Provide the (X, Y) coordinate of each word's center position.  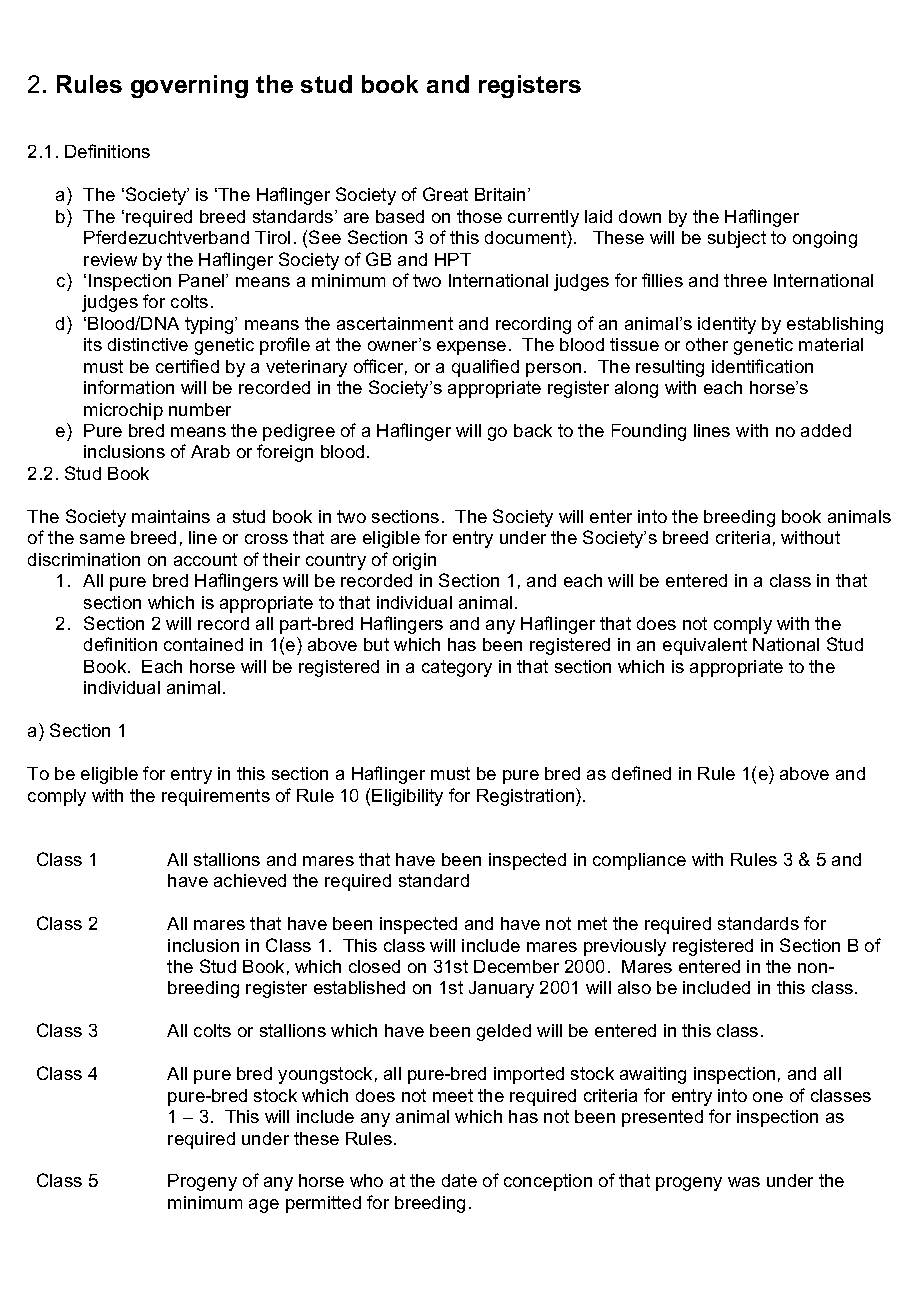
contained (203, 644)
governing (189, 86)
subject (737, 239)
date (459, 1180)
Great (445, 194)
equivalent (705, 646)
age (264, 1206)
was (744, 1182)
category (457, 668)
